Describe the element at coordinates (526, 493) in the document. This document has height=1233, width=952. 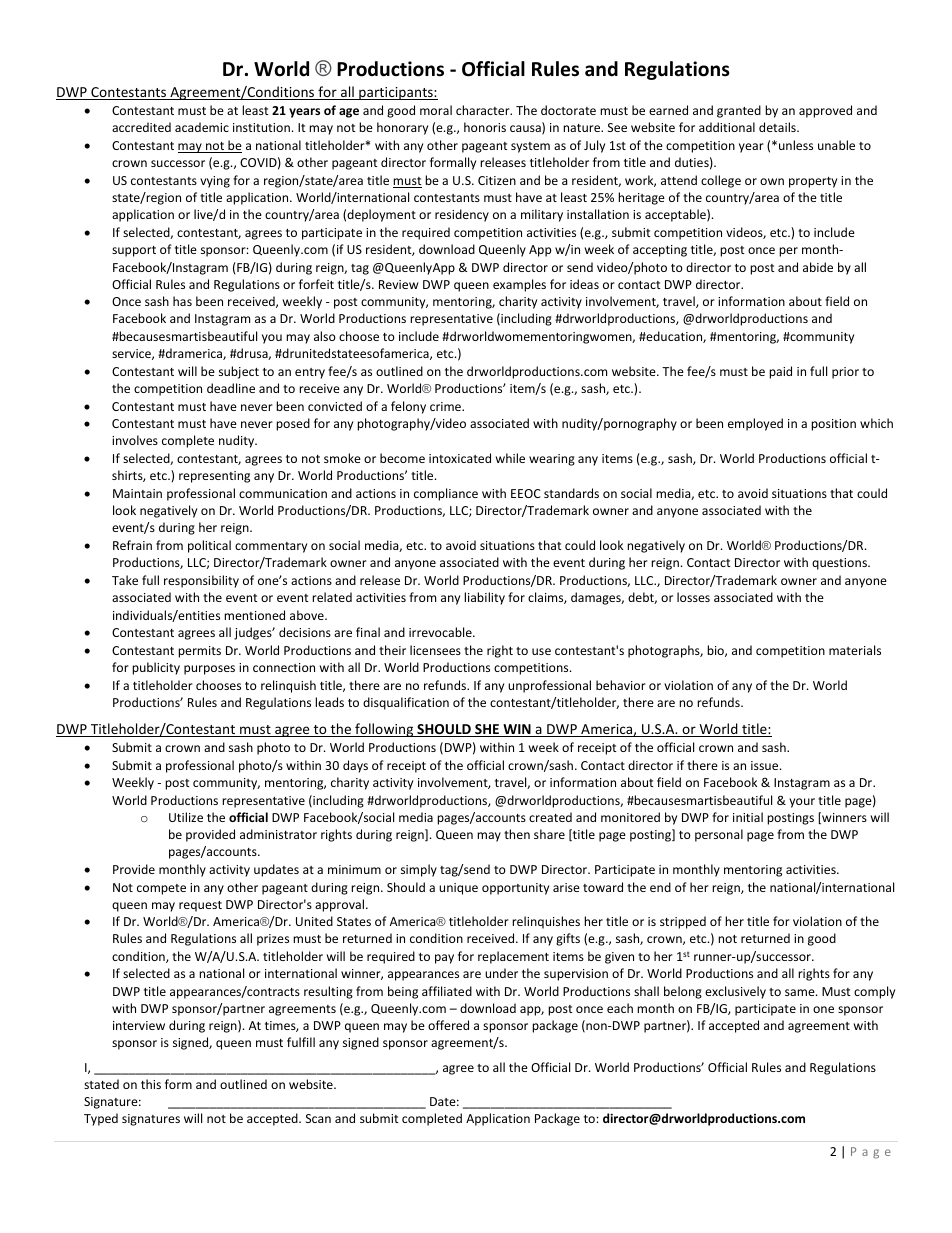
I see `EEOC` at that location.
